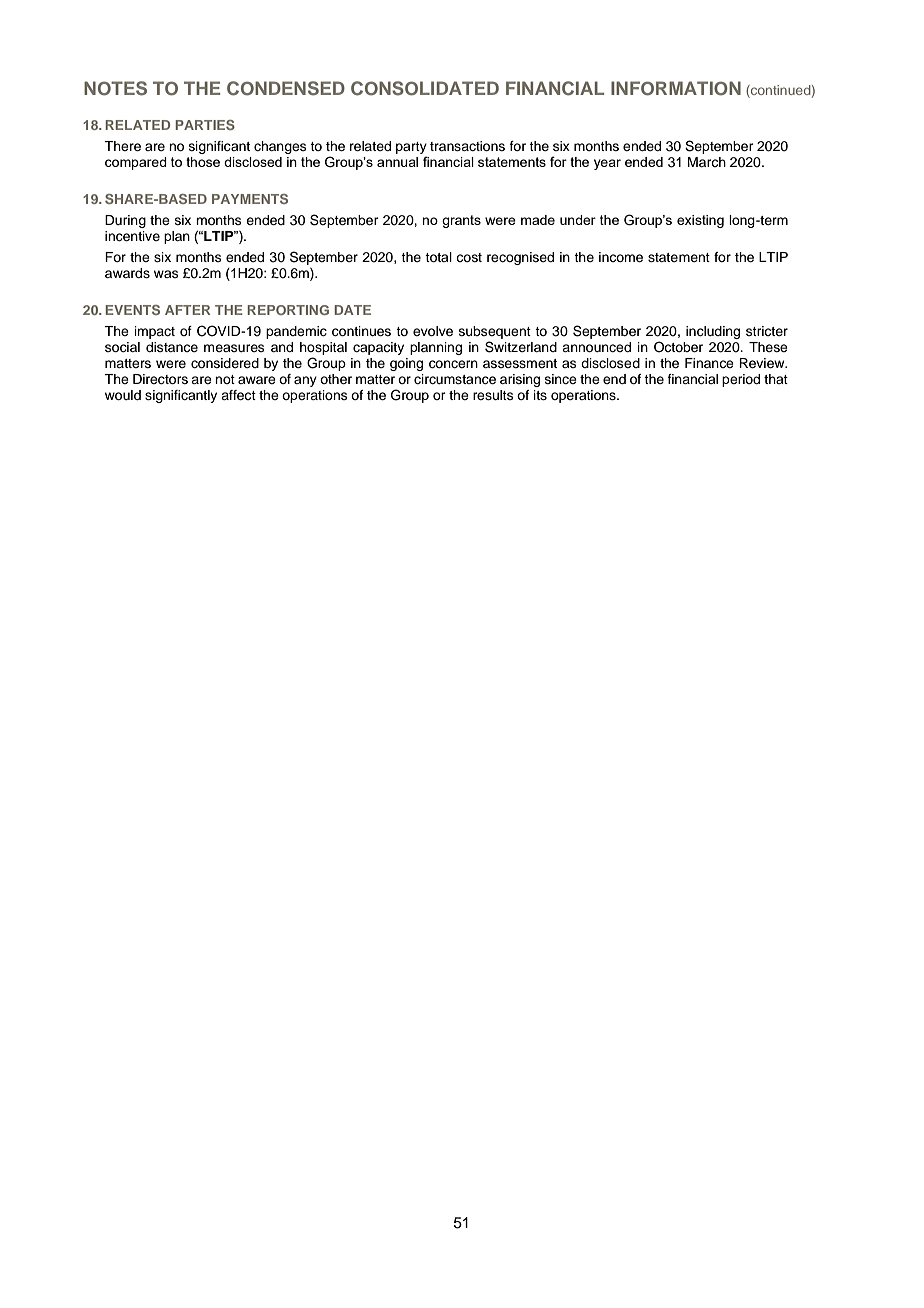  Describe the element at coordinates (115, 88) in the screenshot. I see `NOTES` at that location.
